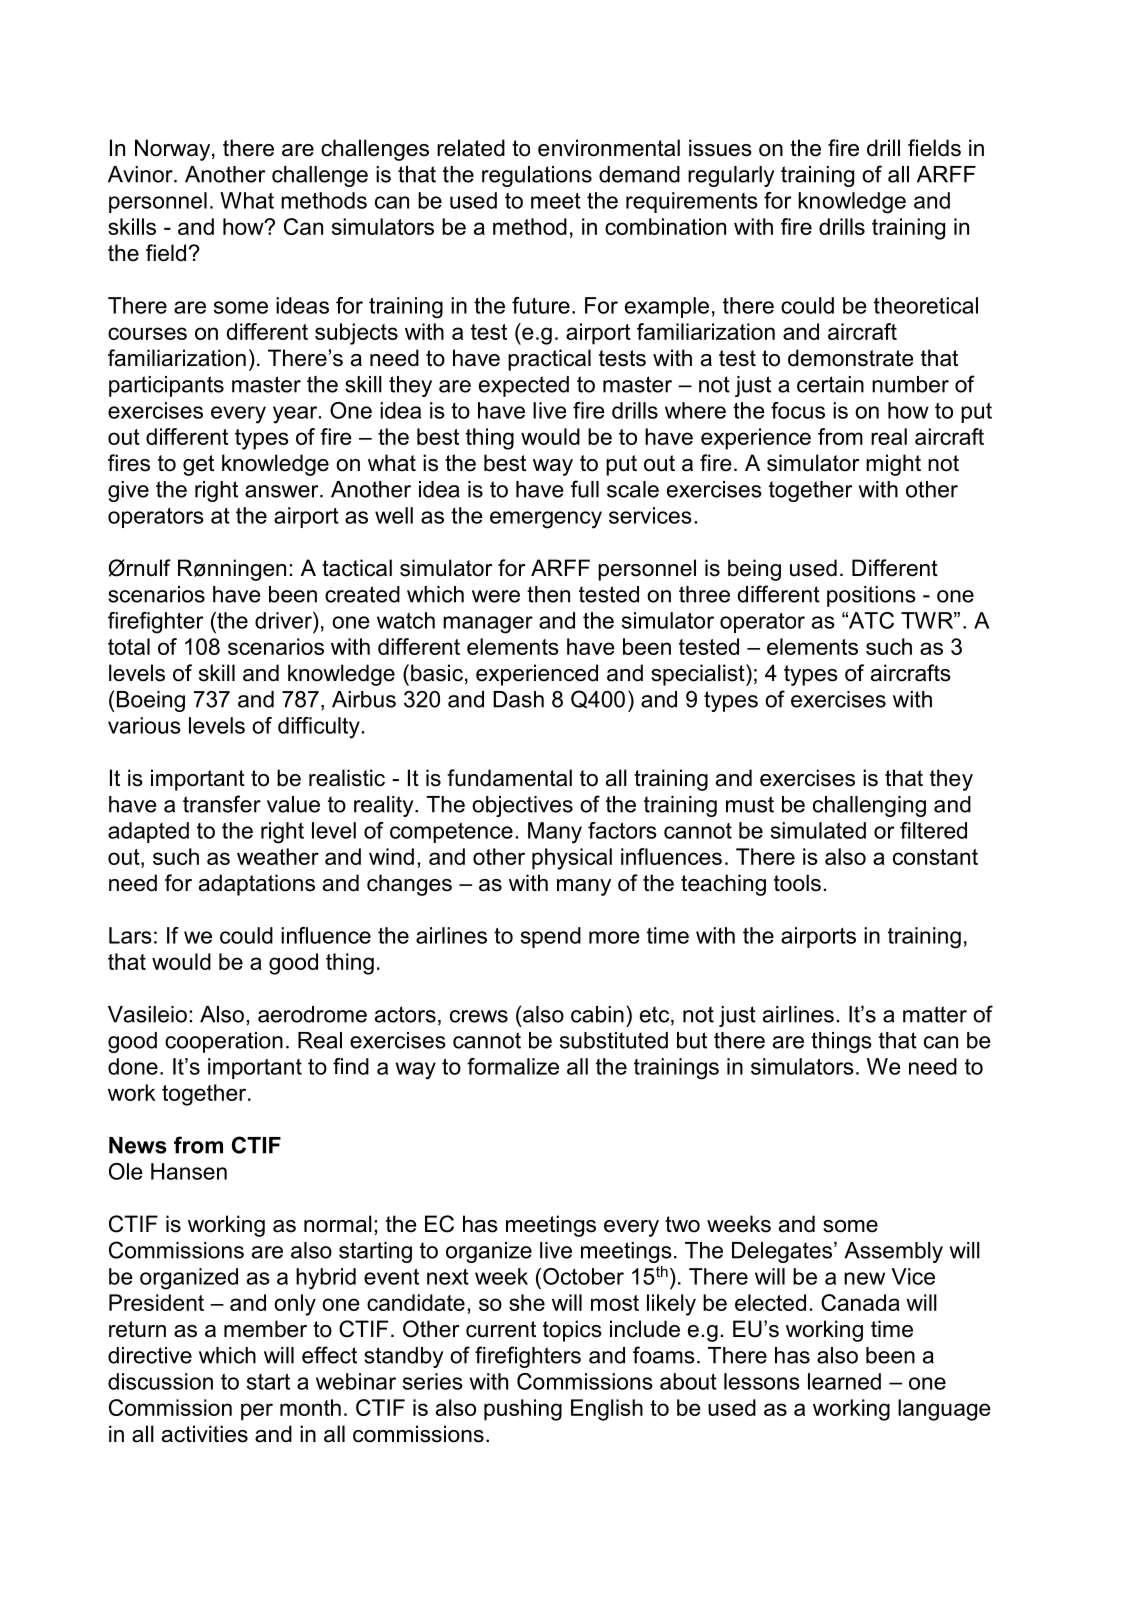 This screenshot has width=1132, height=1601. Describe the element at coordinates (731, 176) in the screenshot. I see `regularly` at that location.
